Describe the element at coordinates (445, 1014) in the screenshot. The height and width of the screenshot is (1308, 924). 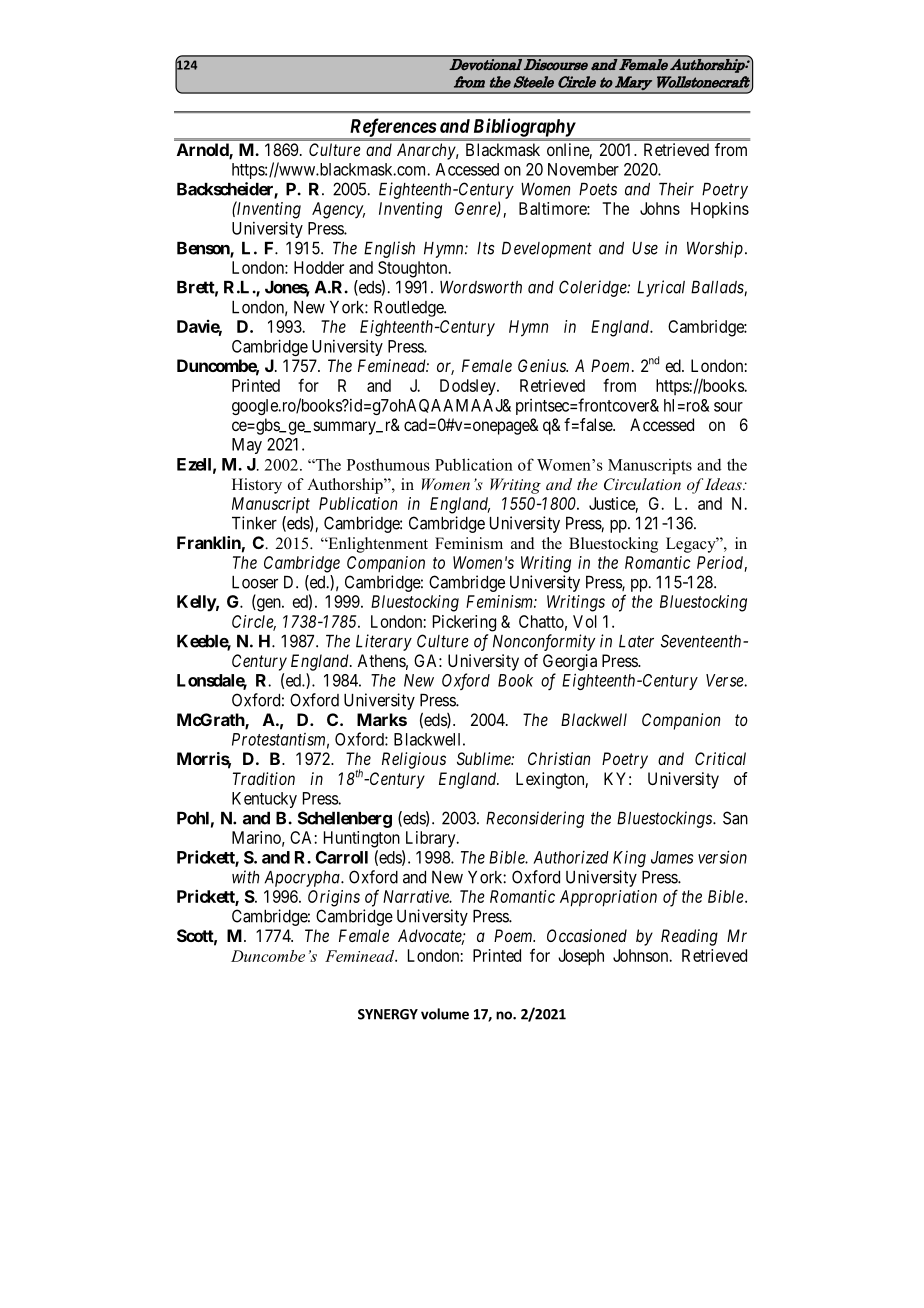
I see `volume` at that location.
